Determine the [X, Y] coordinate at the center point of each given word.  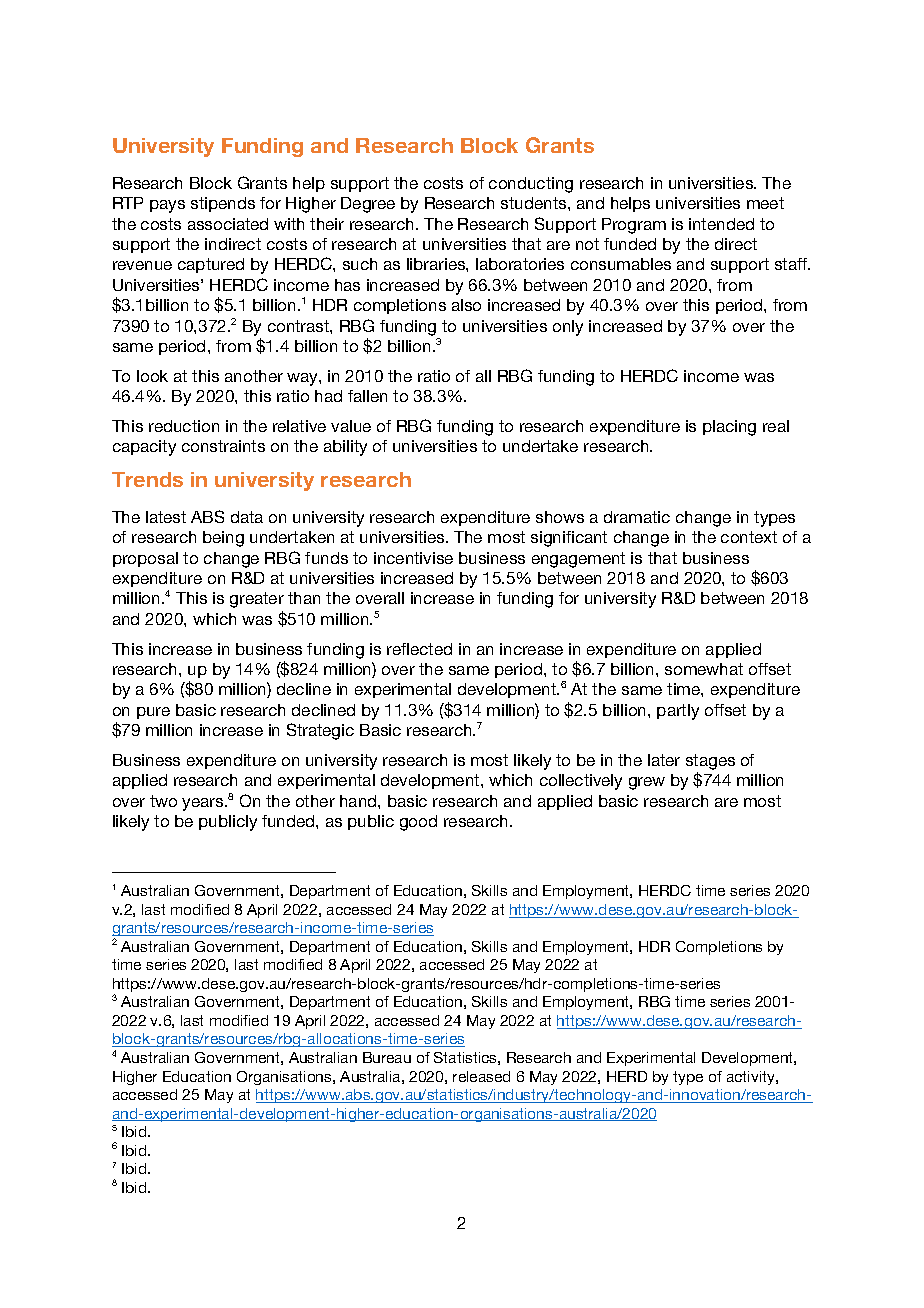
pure [153, 713]
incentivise [413, 558]
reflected [419, 649]
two [163, 801]
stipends [223, 204]
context [749, 537]
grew [647, 783]
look [152, 376]
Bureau [387, 1057]
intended [721, 224]
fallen [367, 396]
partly [678, 712]
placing [729, 428]
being [223, 539]
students [535, 203]
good [418, 823]
